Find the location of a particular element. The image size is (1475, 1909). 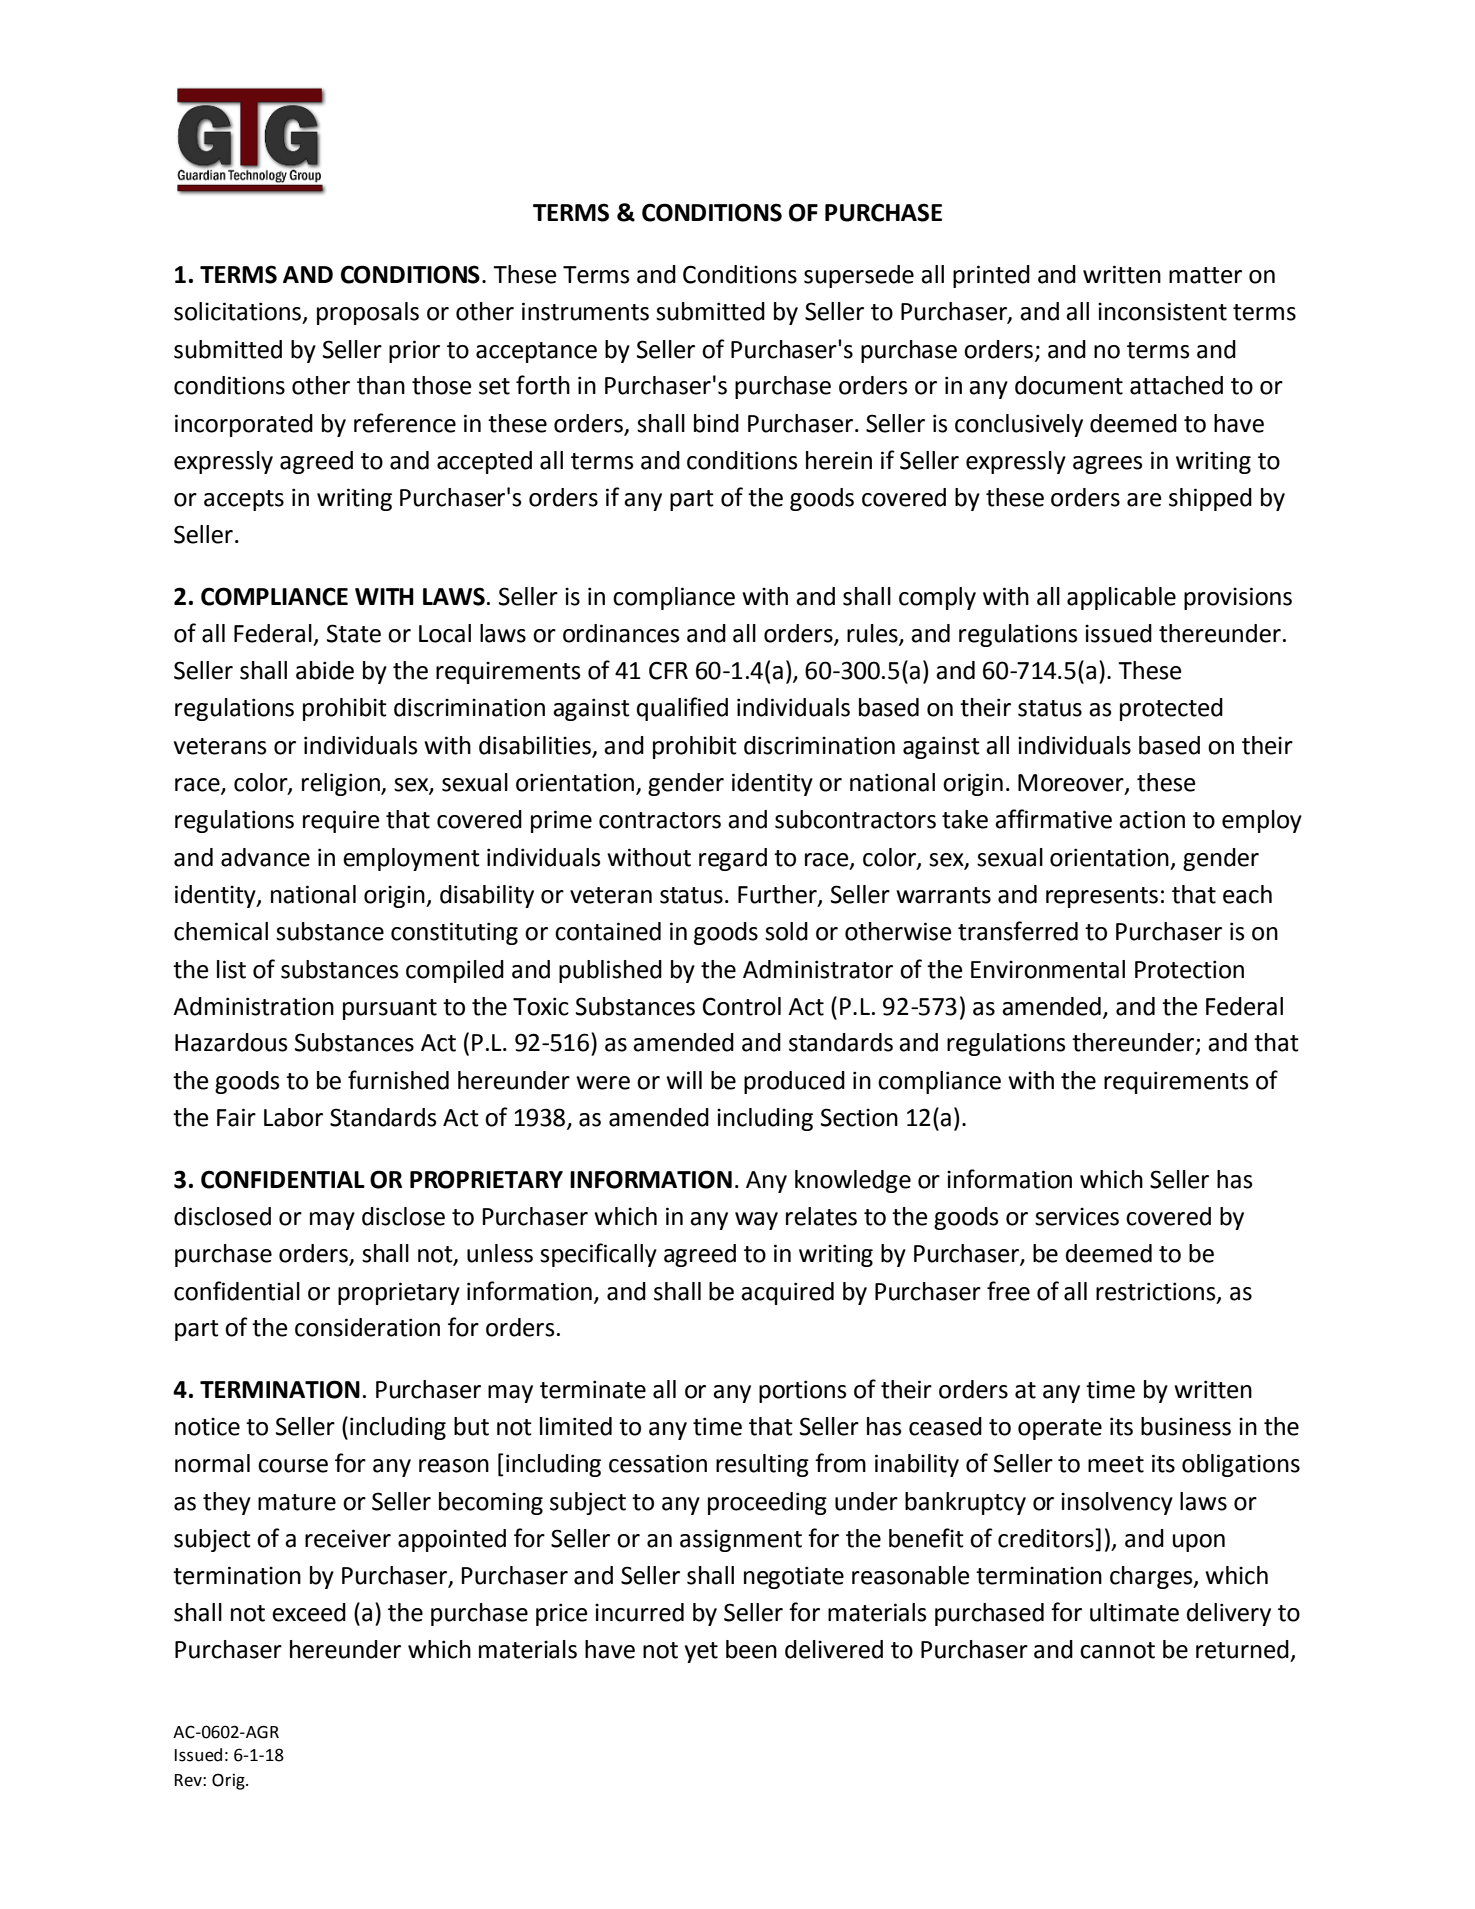

pursuant is located at coordinates (390, 1009).
